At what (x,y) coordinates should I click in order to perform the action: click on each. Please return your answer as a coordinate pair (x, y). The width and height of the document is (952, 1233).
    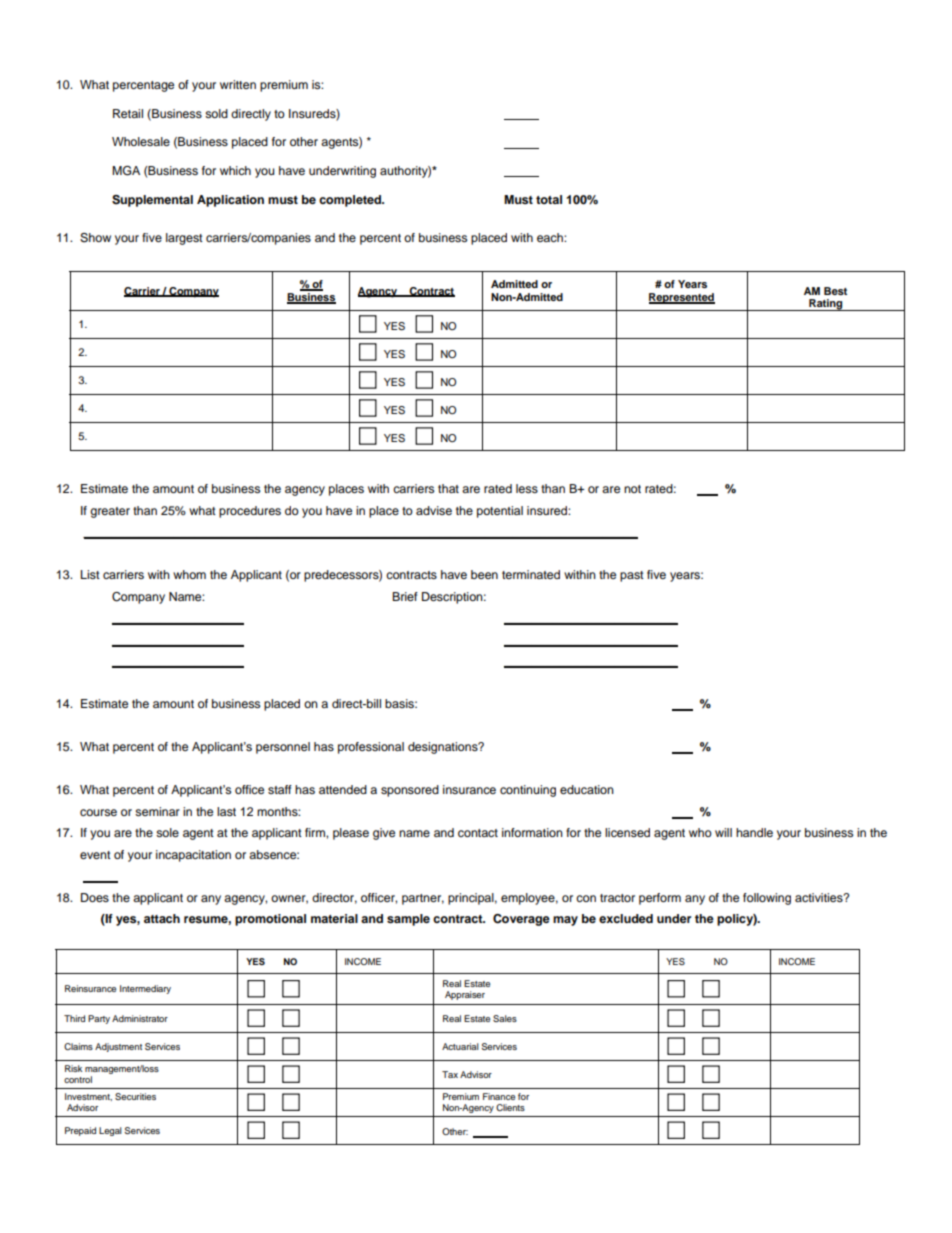
    Looking at the image, I should click on (551, 237).
